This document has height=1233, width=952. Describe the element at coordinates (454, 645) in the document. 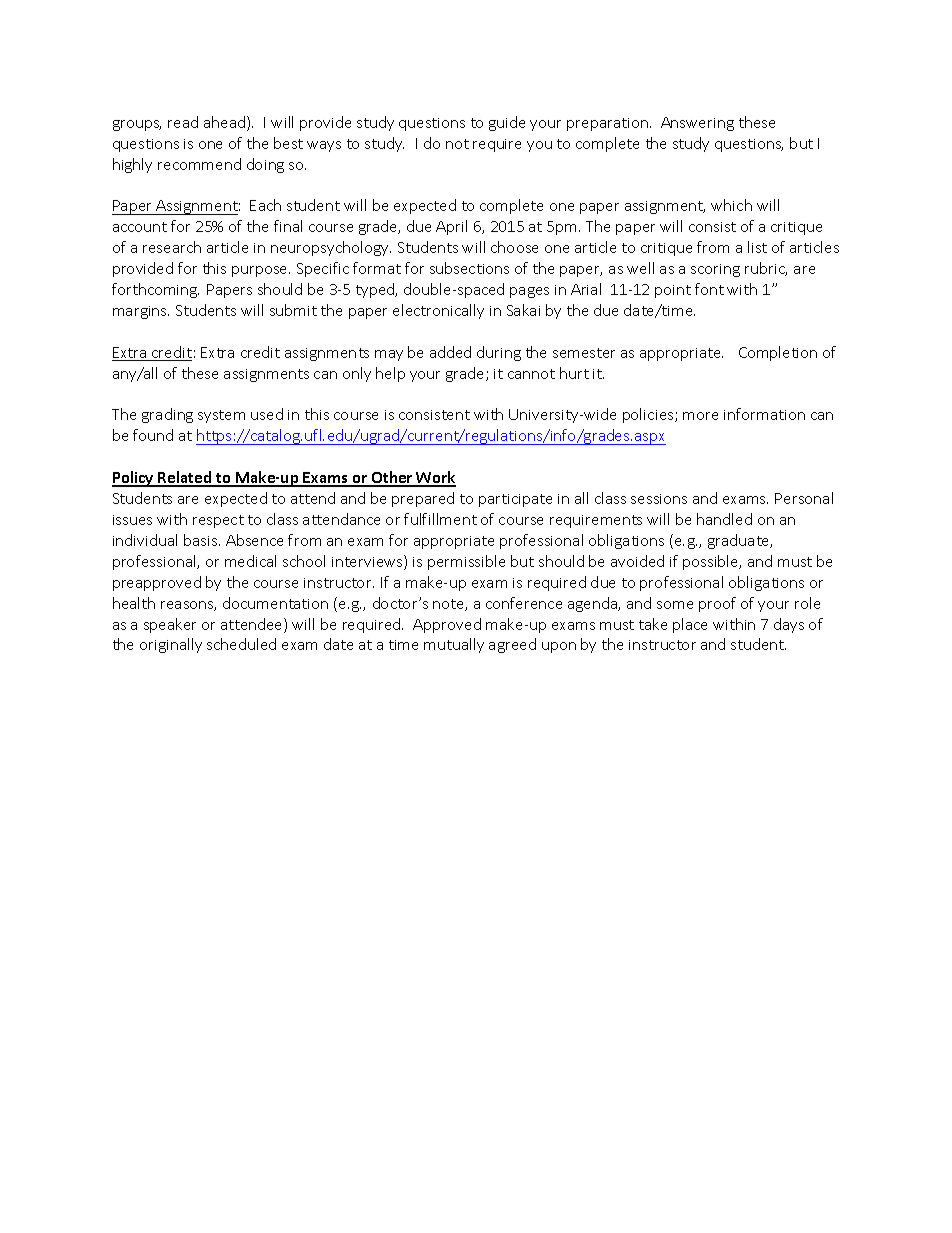

I see `mutually` at that location.
